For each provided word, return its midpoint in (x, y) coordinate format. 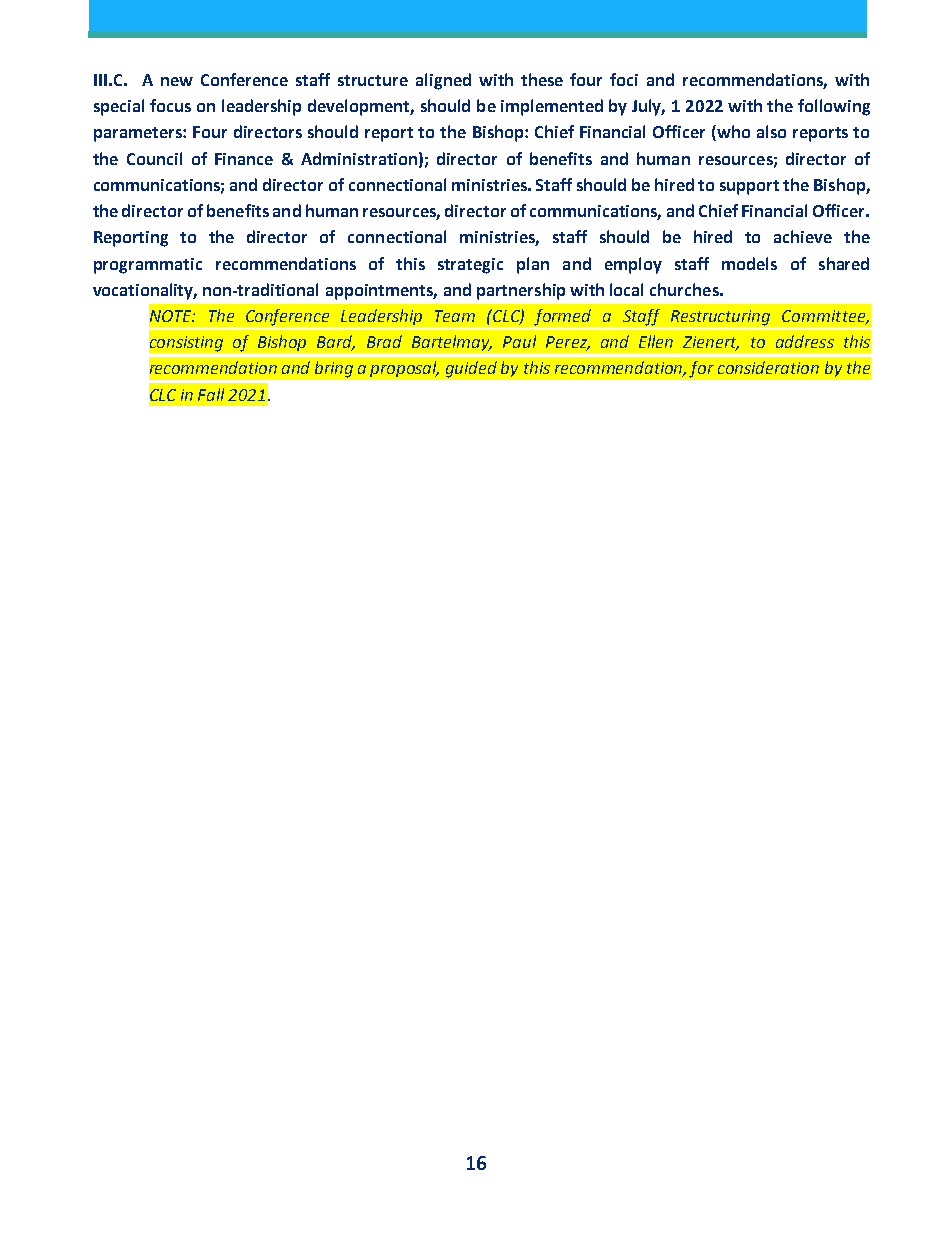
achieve (803, 236)
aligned (443, 81)
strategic (470, 266)
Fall (211, 394)
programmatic (148, 266)
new (177, 81)
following (834, 107)
